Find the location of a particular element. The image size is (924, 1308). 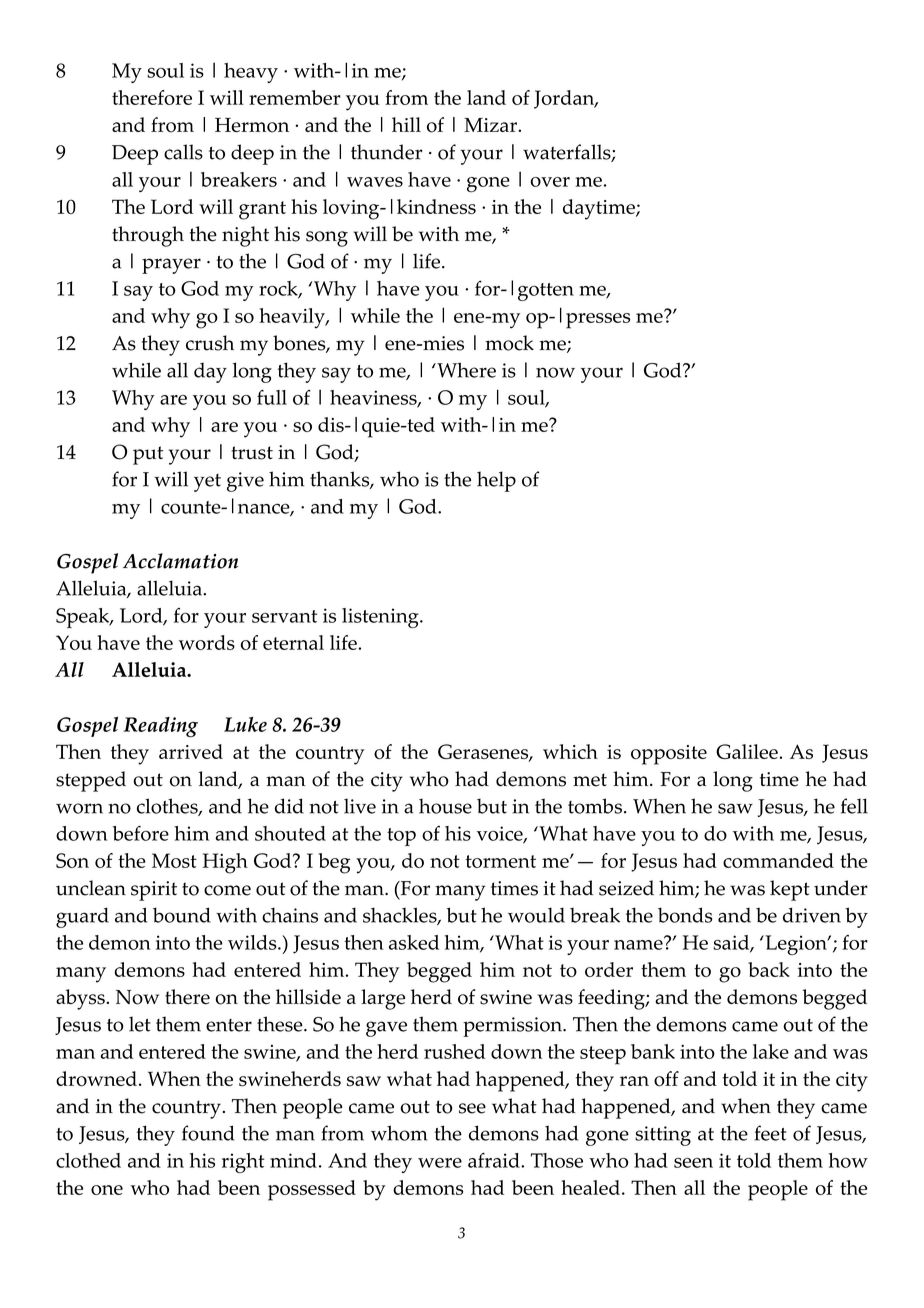

listening is located at coordinates (381, 618).
